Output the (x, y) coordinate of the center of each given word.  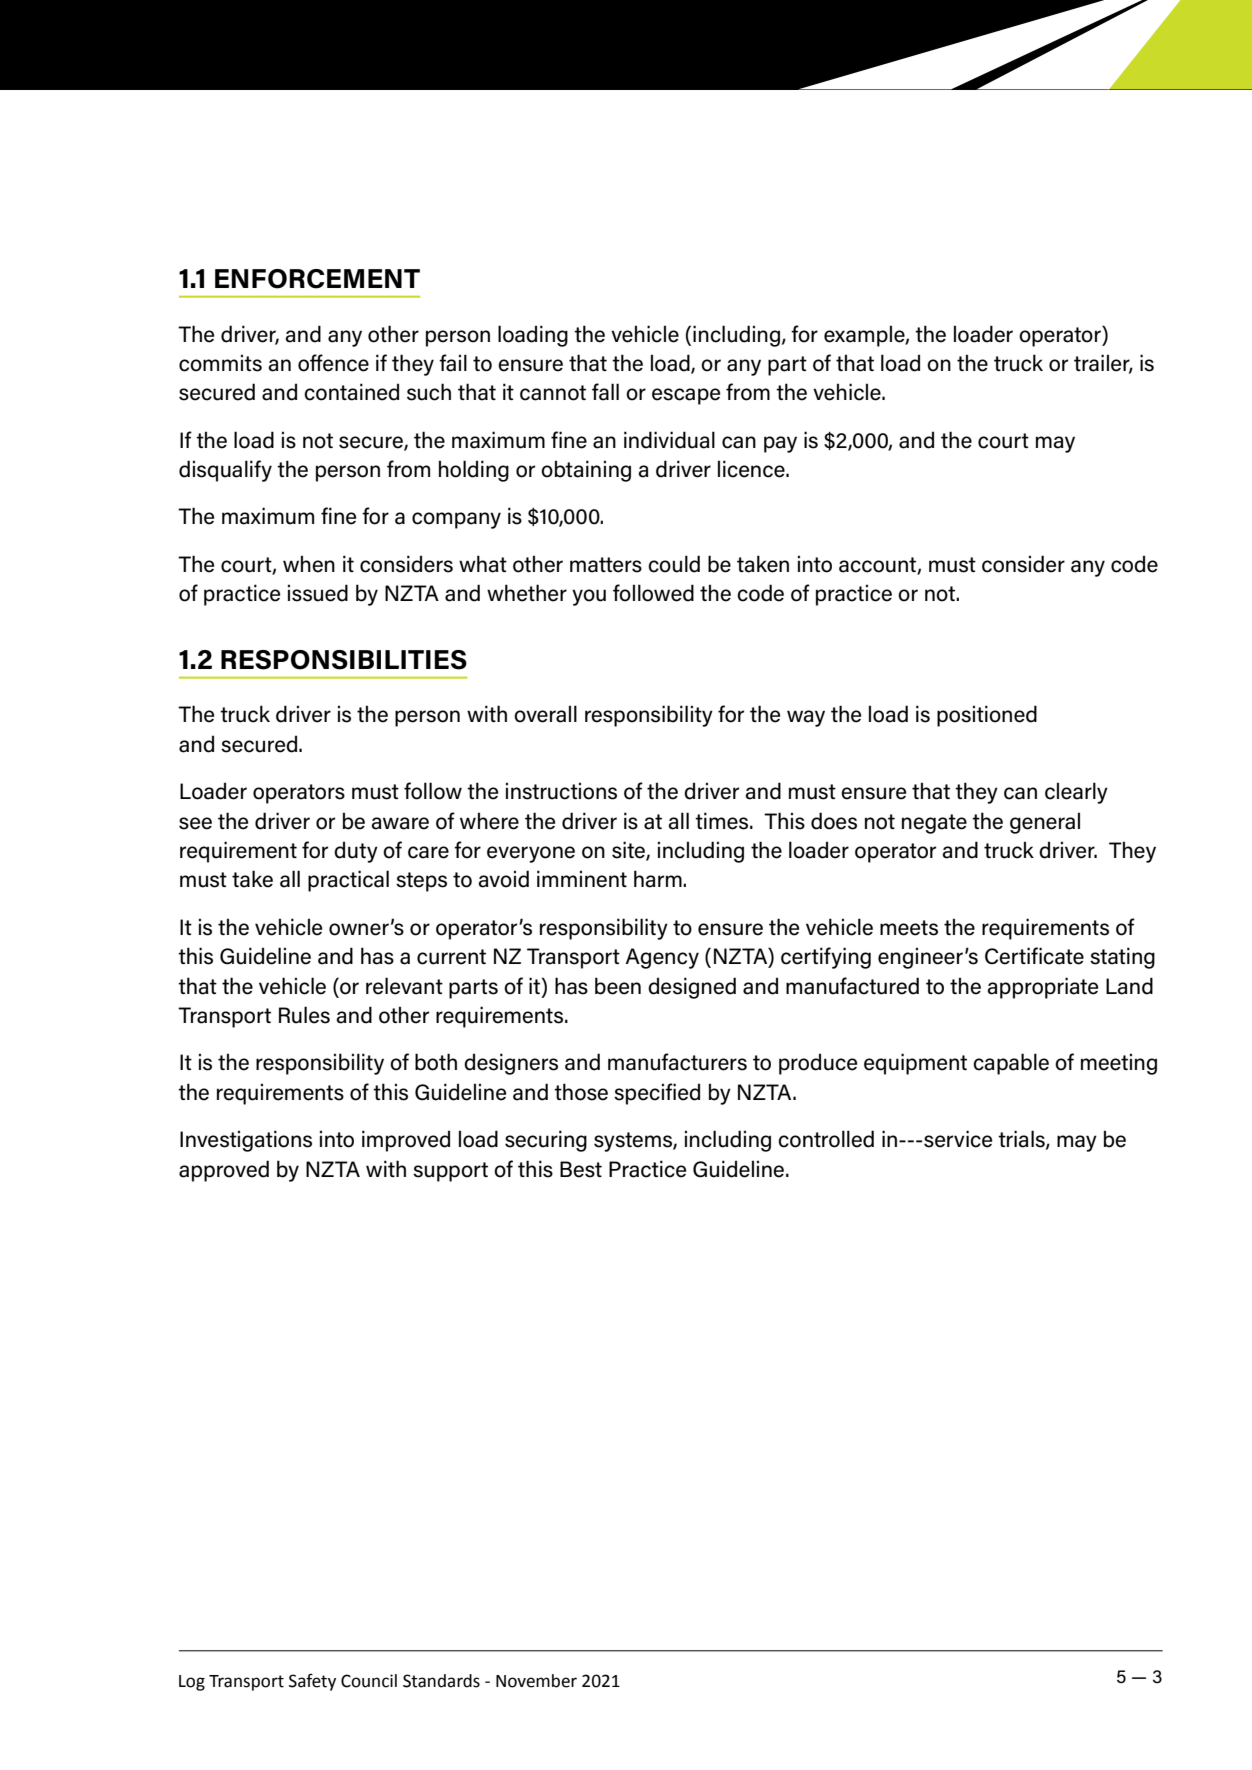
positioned (987, 716)
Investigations (246, 1141)
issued (318, 593)
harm (659, 879)
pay (780, 444)
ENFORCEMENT (317, 279)
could (674, 564)
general (1045, 823)
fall (605, 392)
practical (348, 881)
